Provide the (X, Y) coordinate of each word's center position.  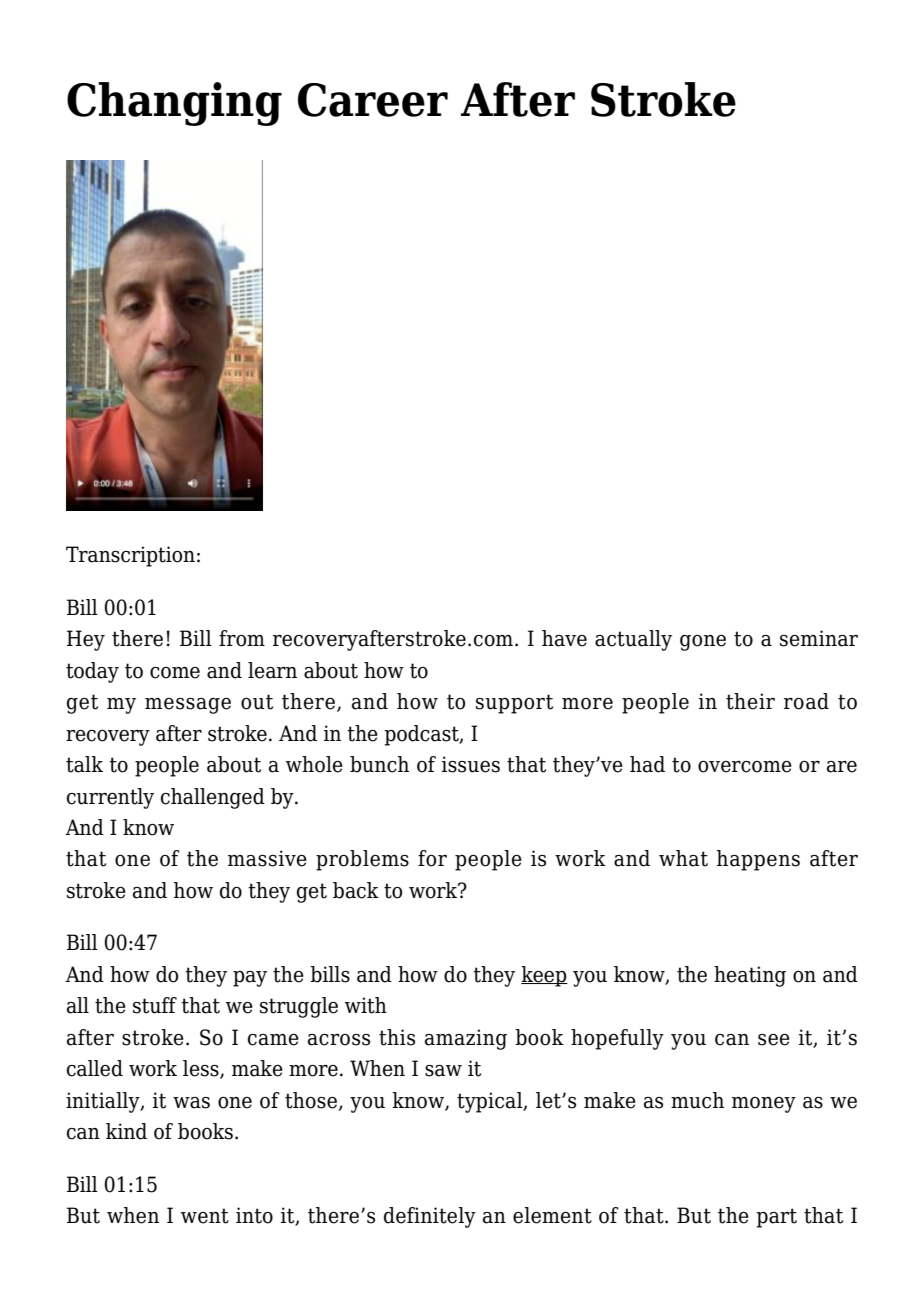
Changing (174, 104)
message (188, 706)
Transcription (130, 556)
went (205, 1216)
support (514, 704)
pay (250, 979)
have (564, 638)
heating (750, 976)
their (750, 701)
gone (703, 643)
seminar (819, 638)
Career (373, 100)
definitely (430, 1217)
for (432, 858)
